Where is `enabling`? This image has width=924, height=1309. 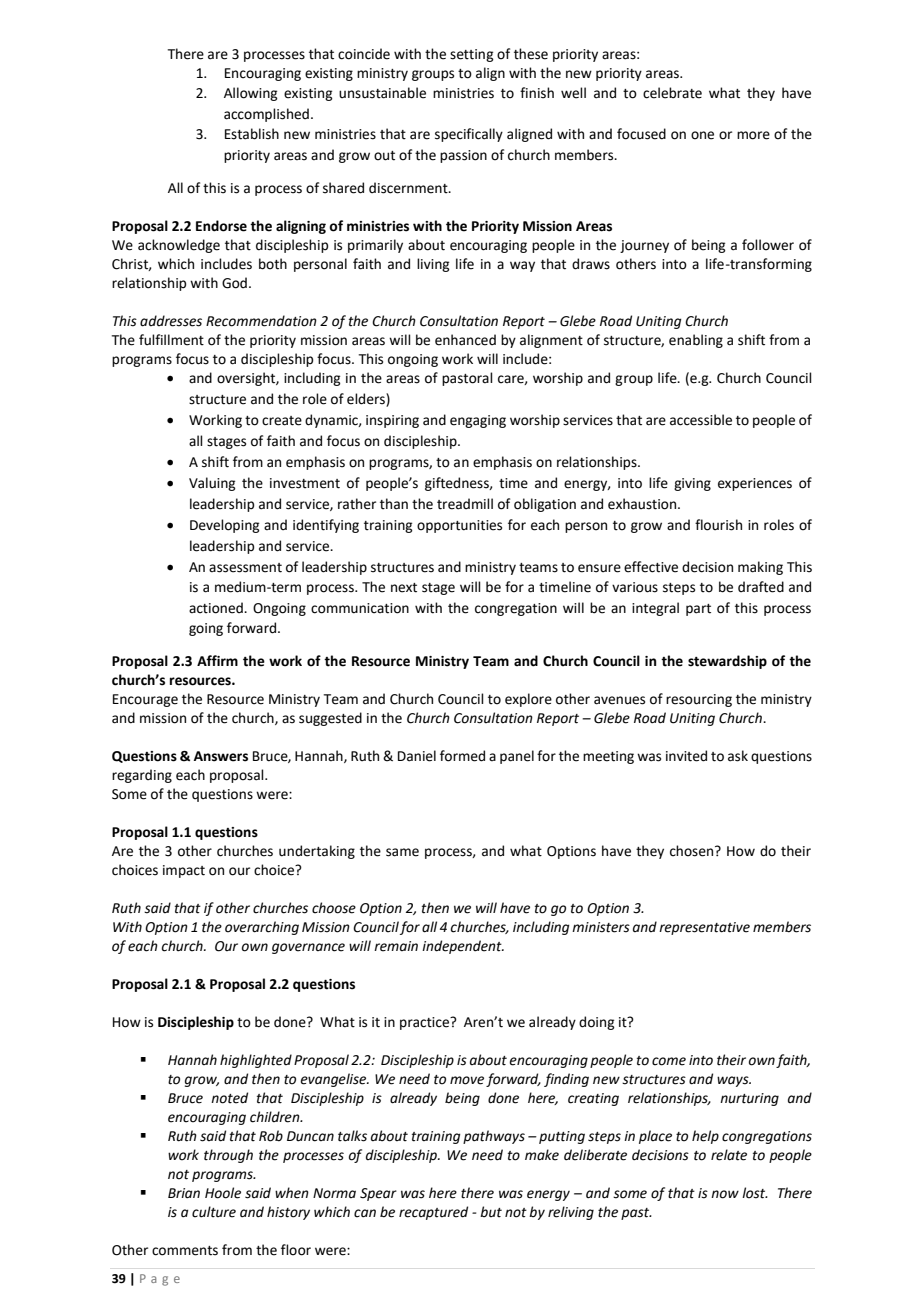
enabling is located at coordinates (696, 341).
